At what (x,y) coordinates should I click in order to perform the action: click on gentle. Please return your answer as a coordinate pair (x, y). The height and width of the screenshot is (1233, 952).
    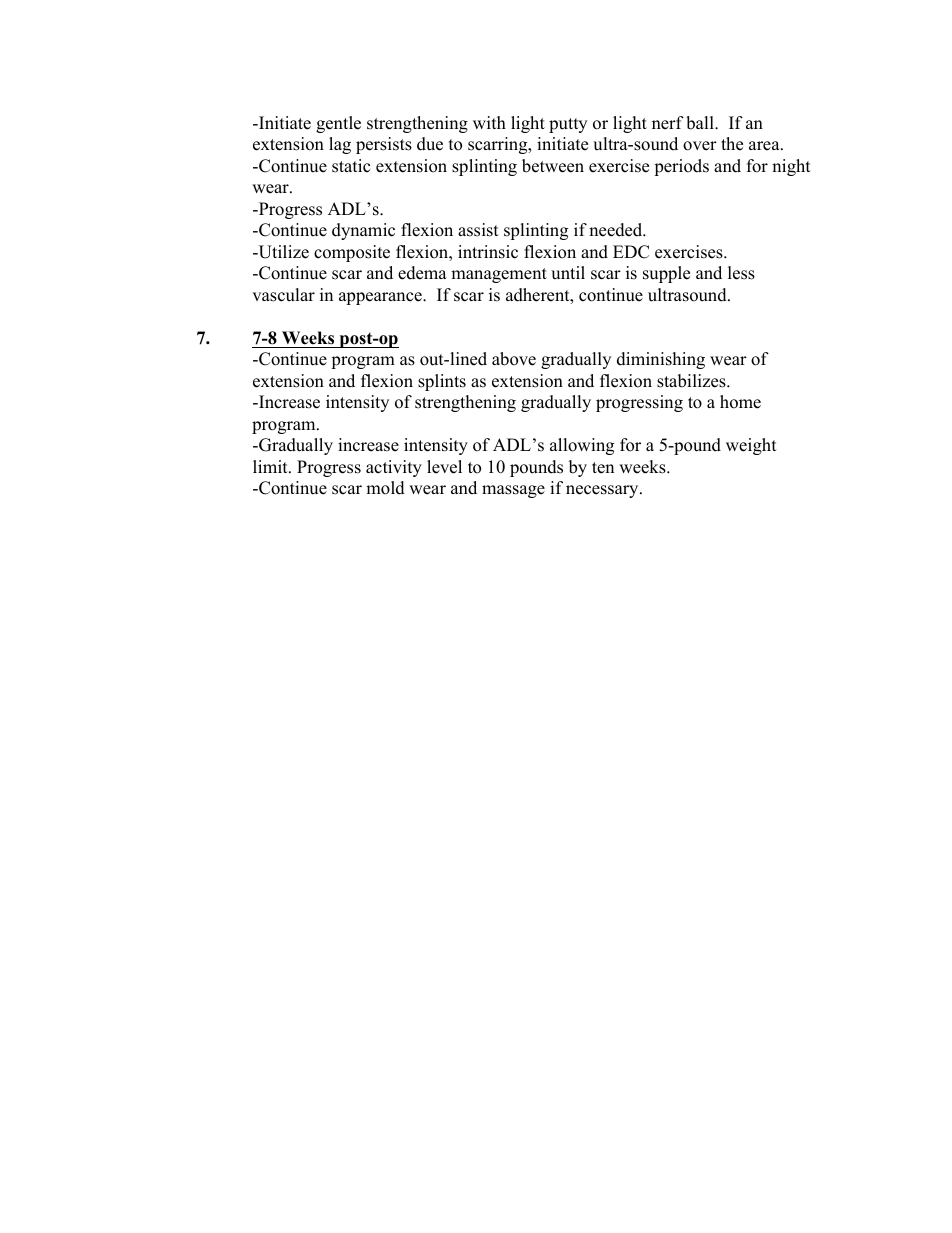
    Looking at the image, I should click on (338, 124).
